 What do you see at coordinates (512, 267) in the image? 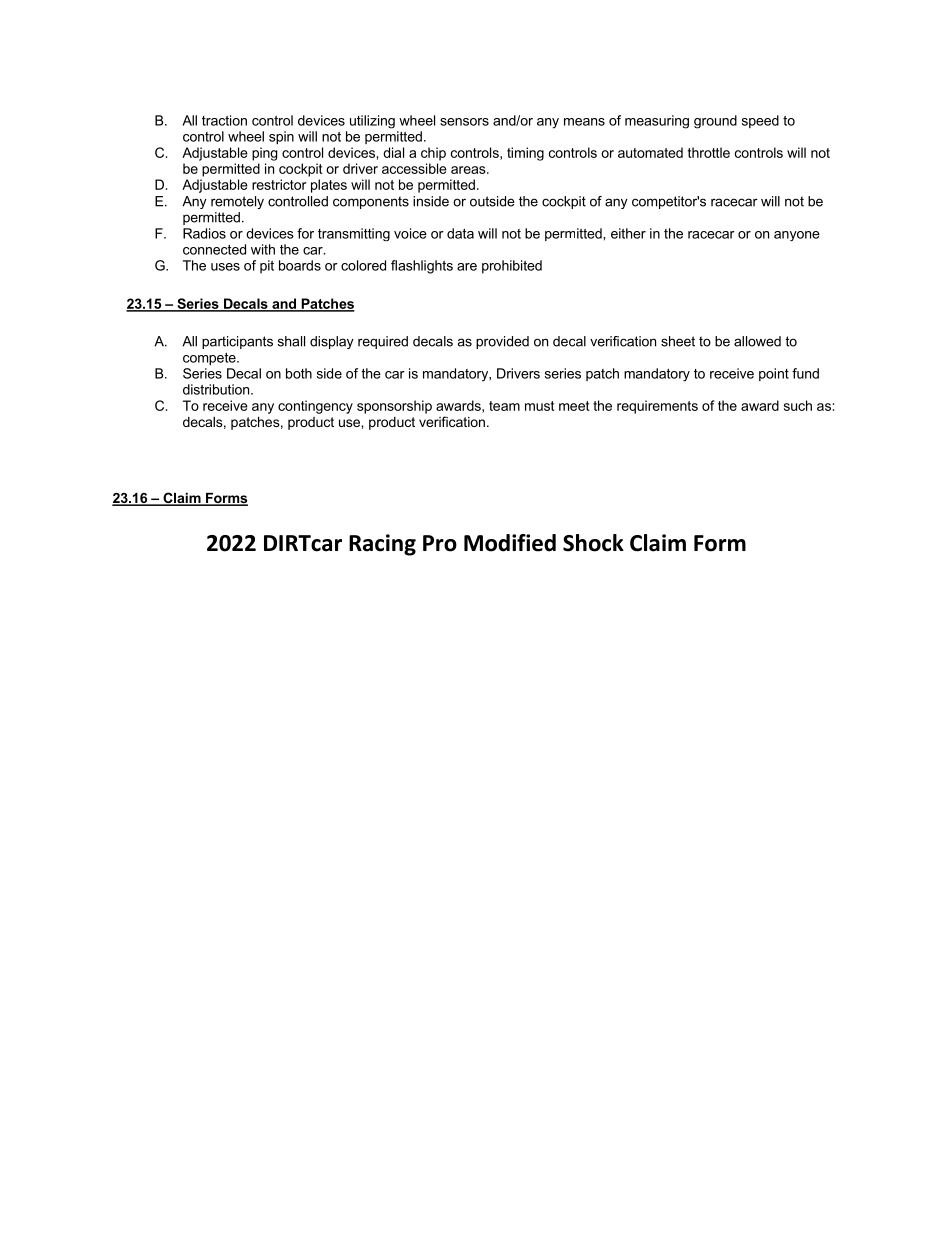
I see `prohibited` at bounding box center [512, 267].
